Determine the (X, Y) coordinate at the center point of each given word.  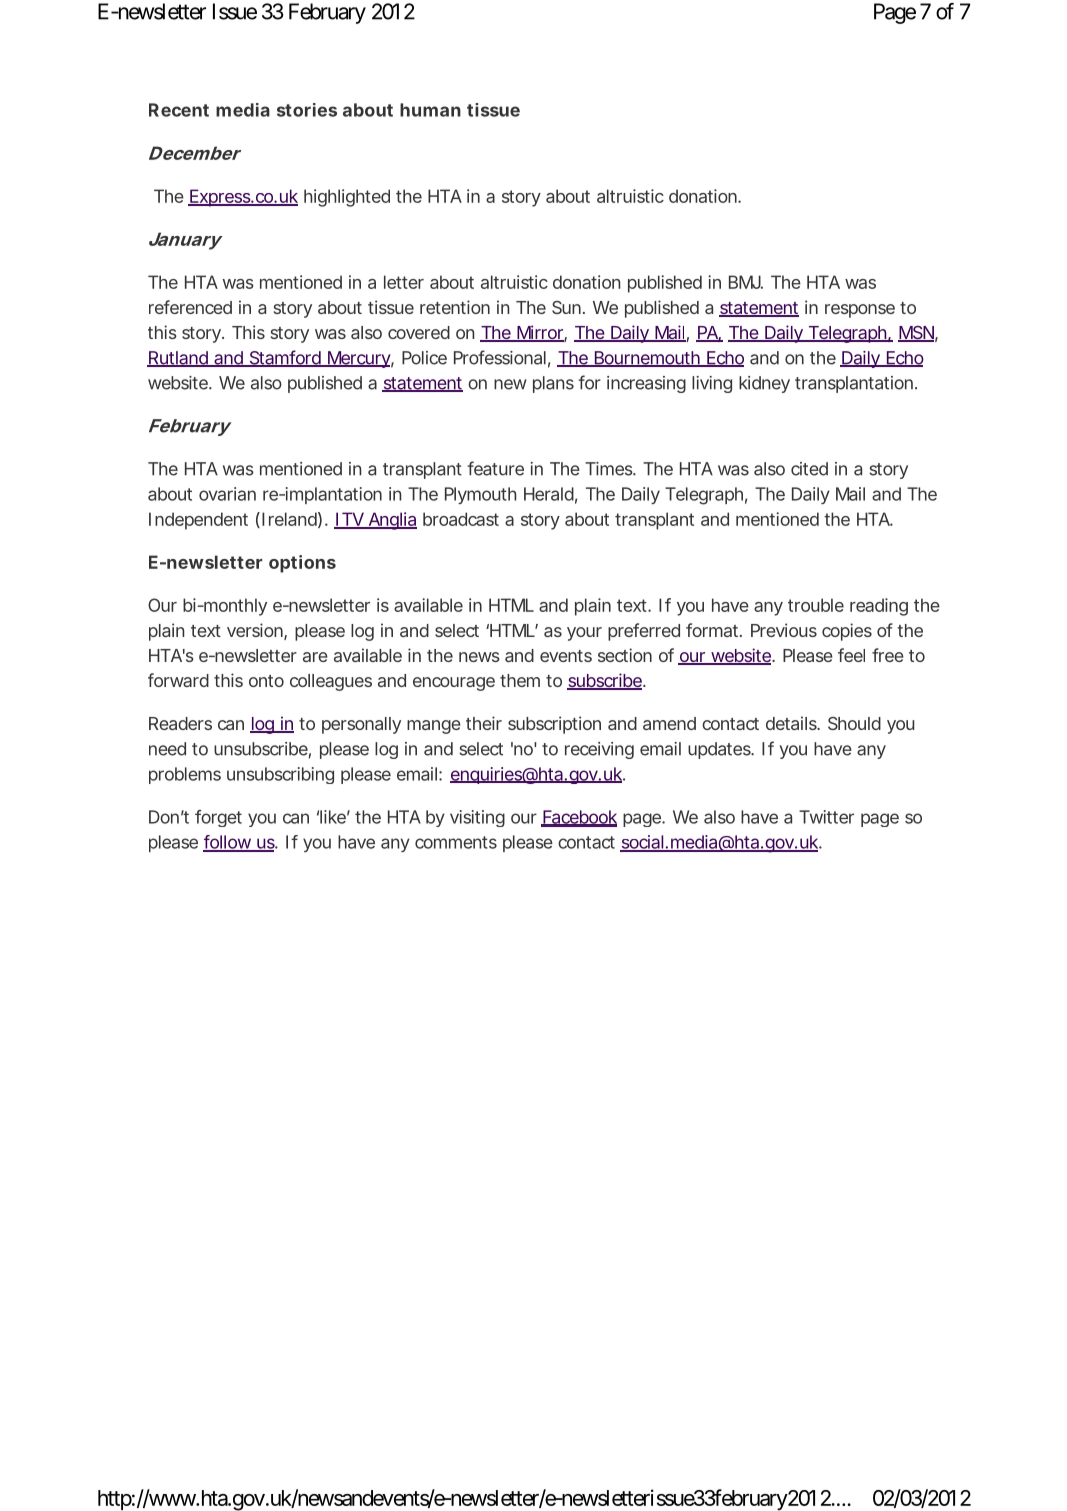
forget (218, 818)
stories (307, 110)
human (430, 110)
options (302, 564)
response (860, 311)
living (712, 384)
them (520, 680)
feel (851, 655)
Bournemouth (647, 359)
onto (266, 681)
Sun (568, 307)
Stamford (285, 358)
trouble (816, 605)
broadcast (461, 519)
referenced (190, 307)
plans (553, 384)
